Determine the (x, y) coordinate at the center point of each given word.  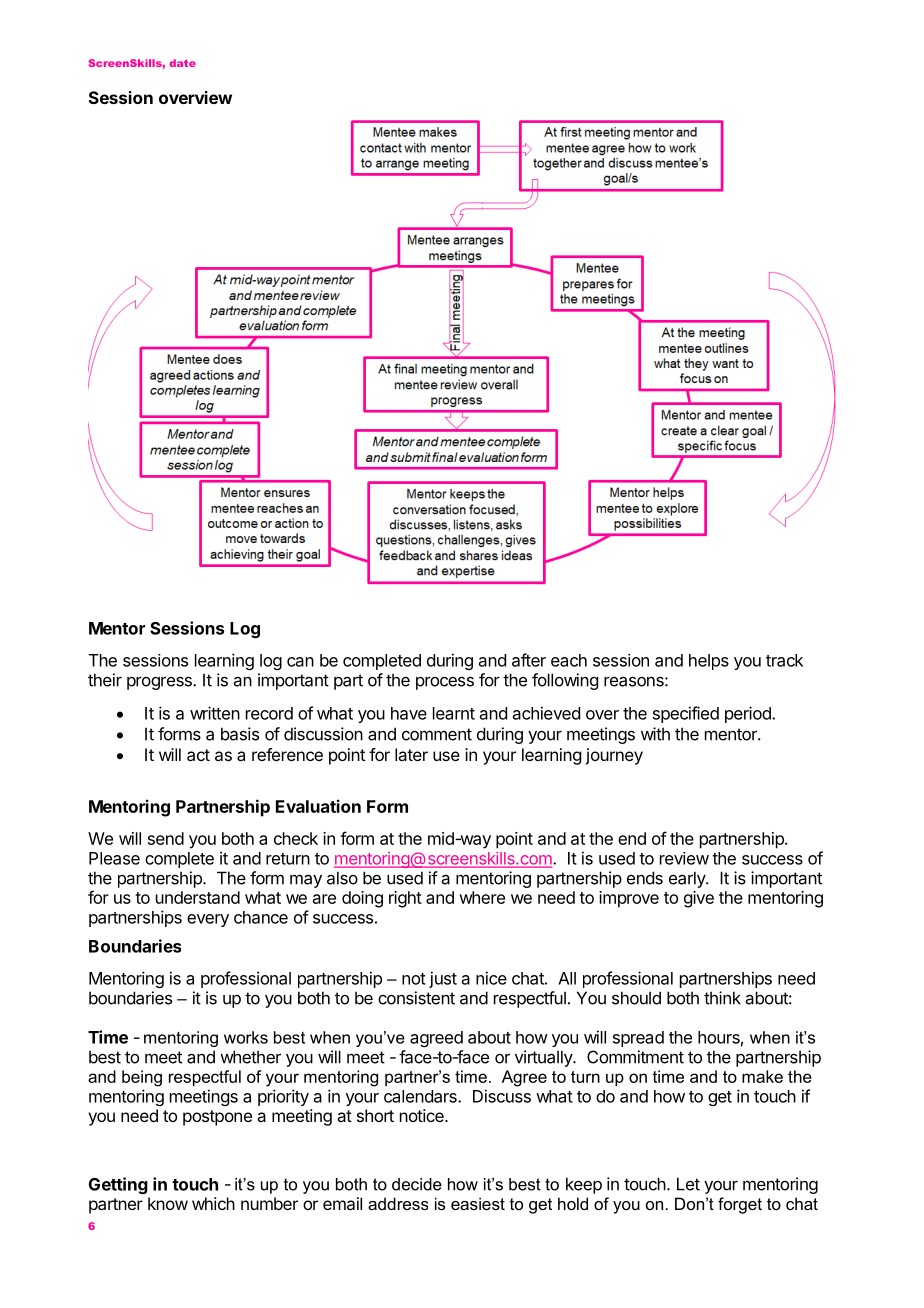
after (529, 660)
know (168, 1203)
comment (437, 734)
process (445, 683)
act (198, 755)
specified (686, 714)
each (569, 660)
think (722, 998)
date (183, 63)
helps (709, 662)
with (655, 734)
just (443, 979)
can (300, 662)
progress (160, 683)
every (208, 920)
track (784, 660)
